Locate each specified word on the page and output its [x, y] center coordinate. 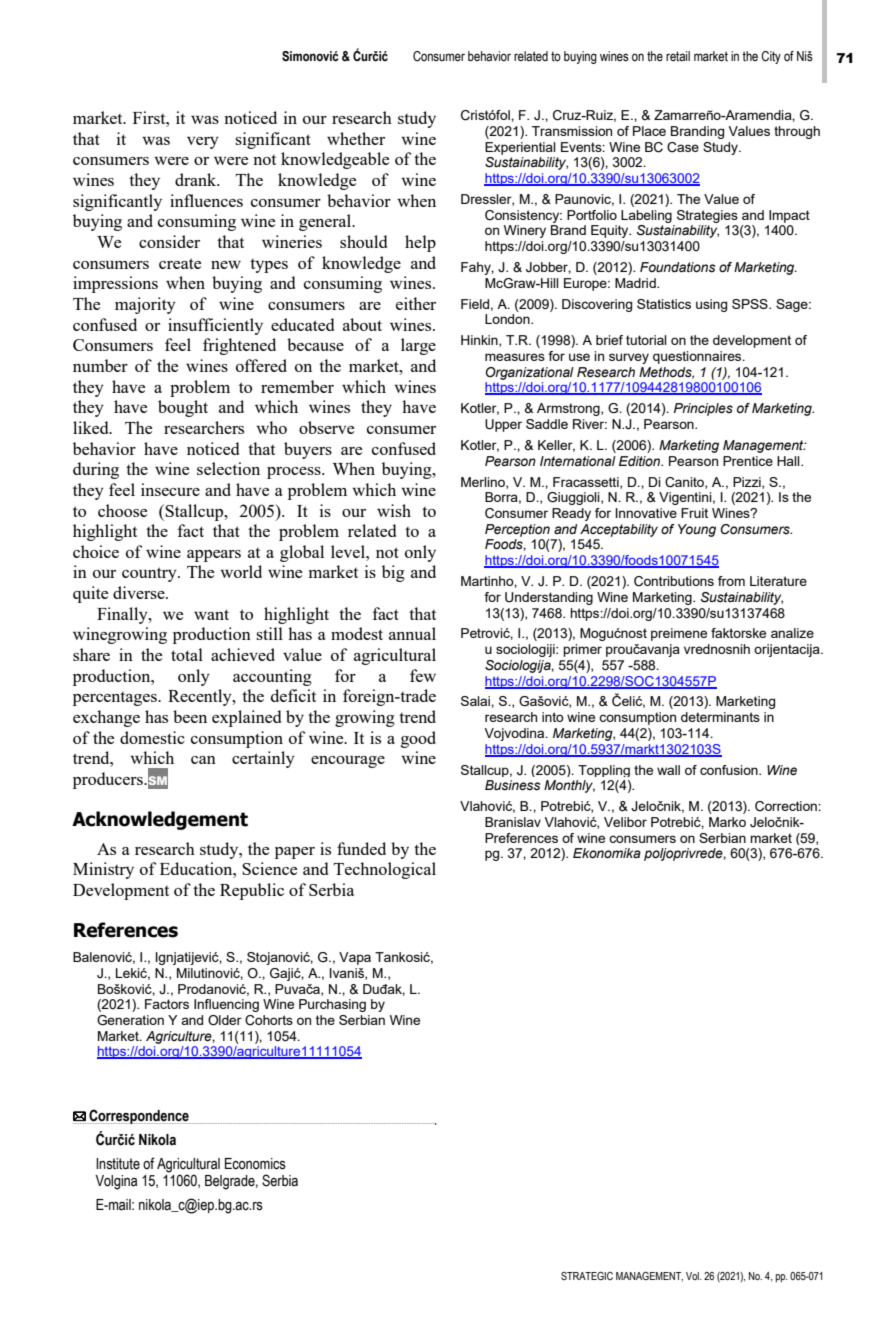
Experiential [520, 148]
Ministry [103, 870]
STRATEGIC [587, 1276]
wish [394, 510]
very [203, 143]
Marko [727, 822]
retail [678, 56]
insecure [170, 489]
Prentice [748, 461]
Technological [385, 870]
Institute [118, 1164]
